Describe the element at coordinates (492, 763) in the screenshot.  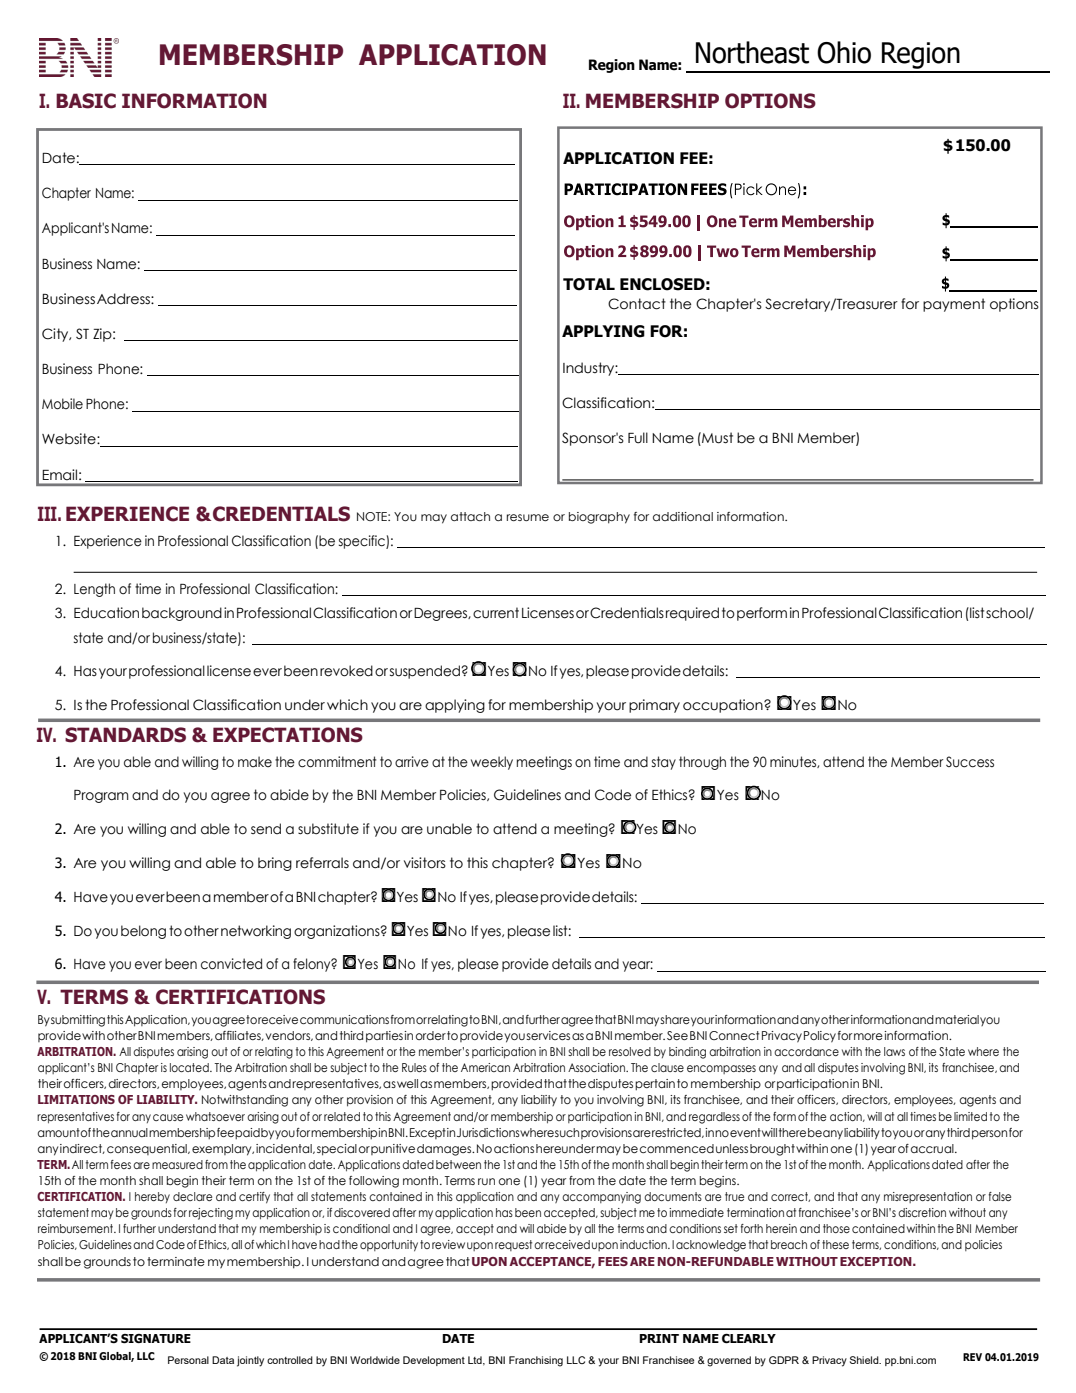
I see `weekly` at that location.
